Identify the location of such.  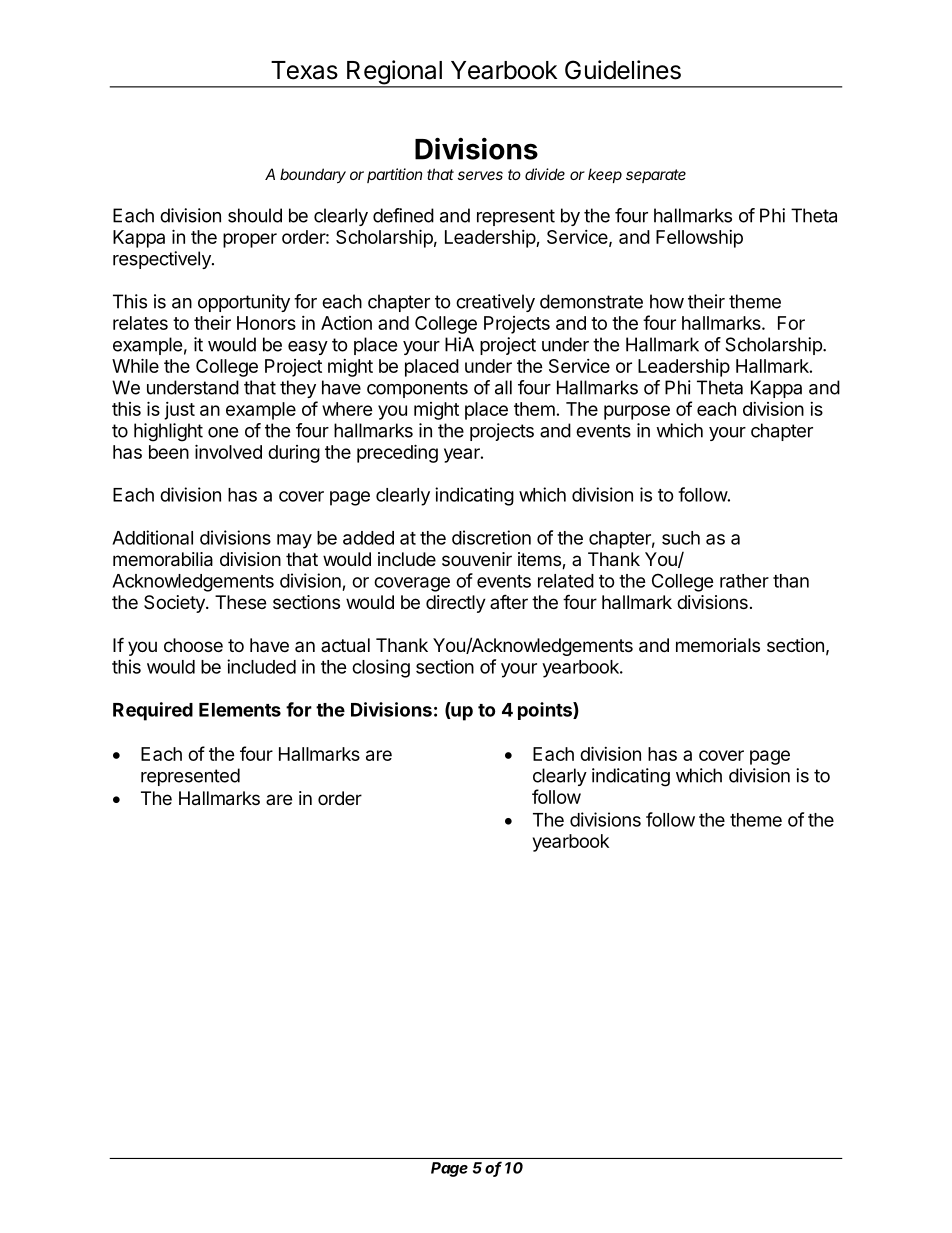
(681, 538).
